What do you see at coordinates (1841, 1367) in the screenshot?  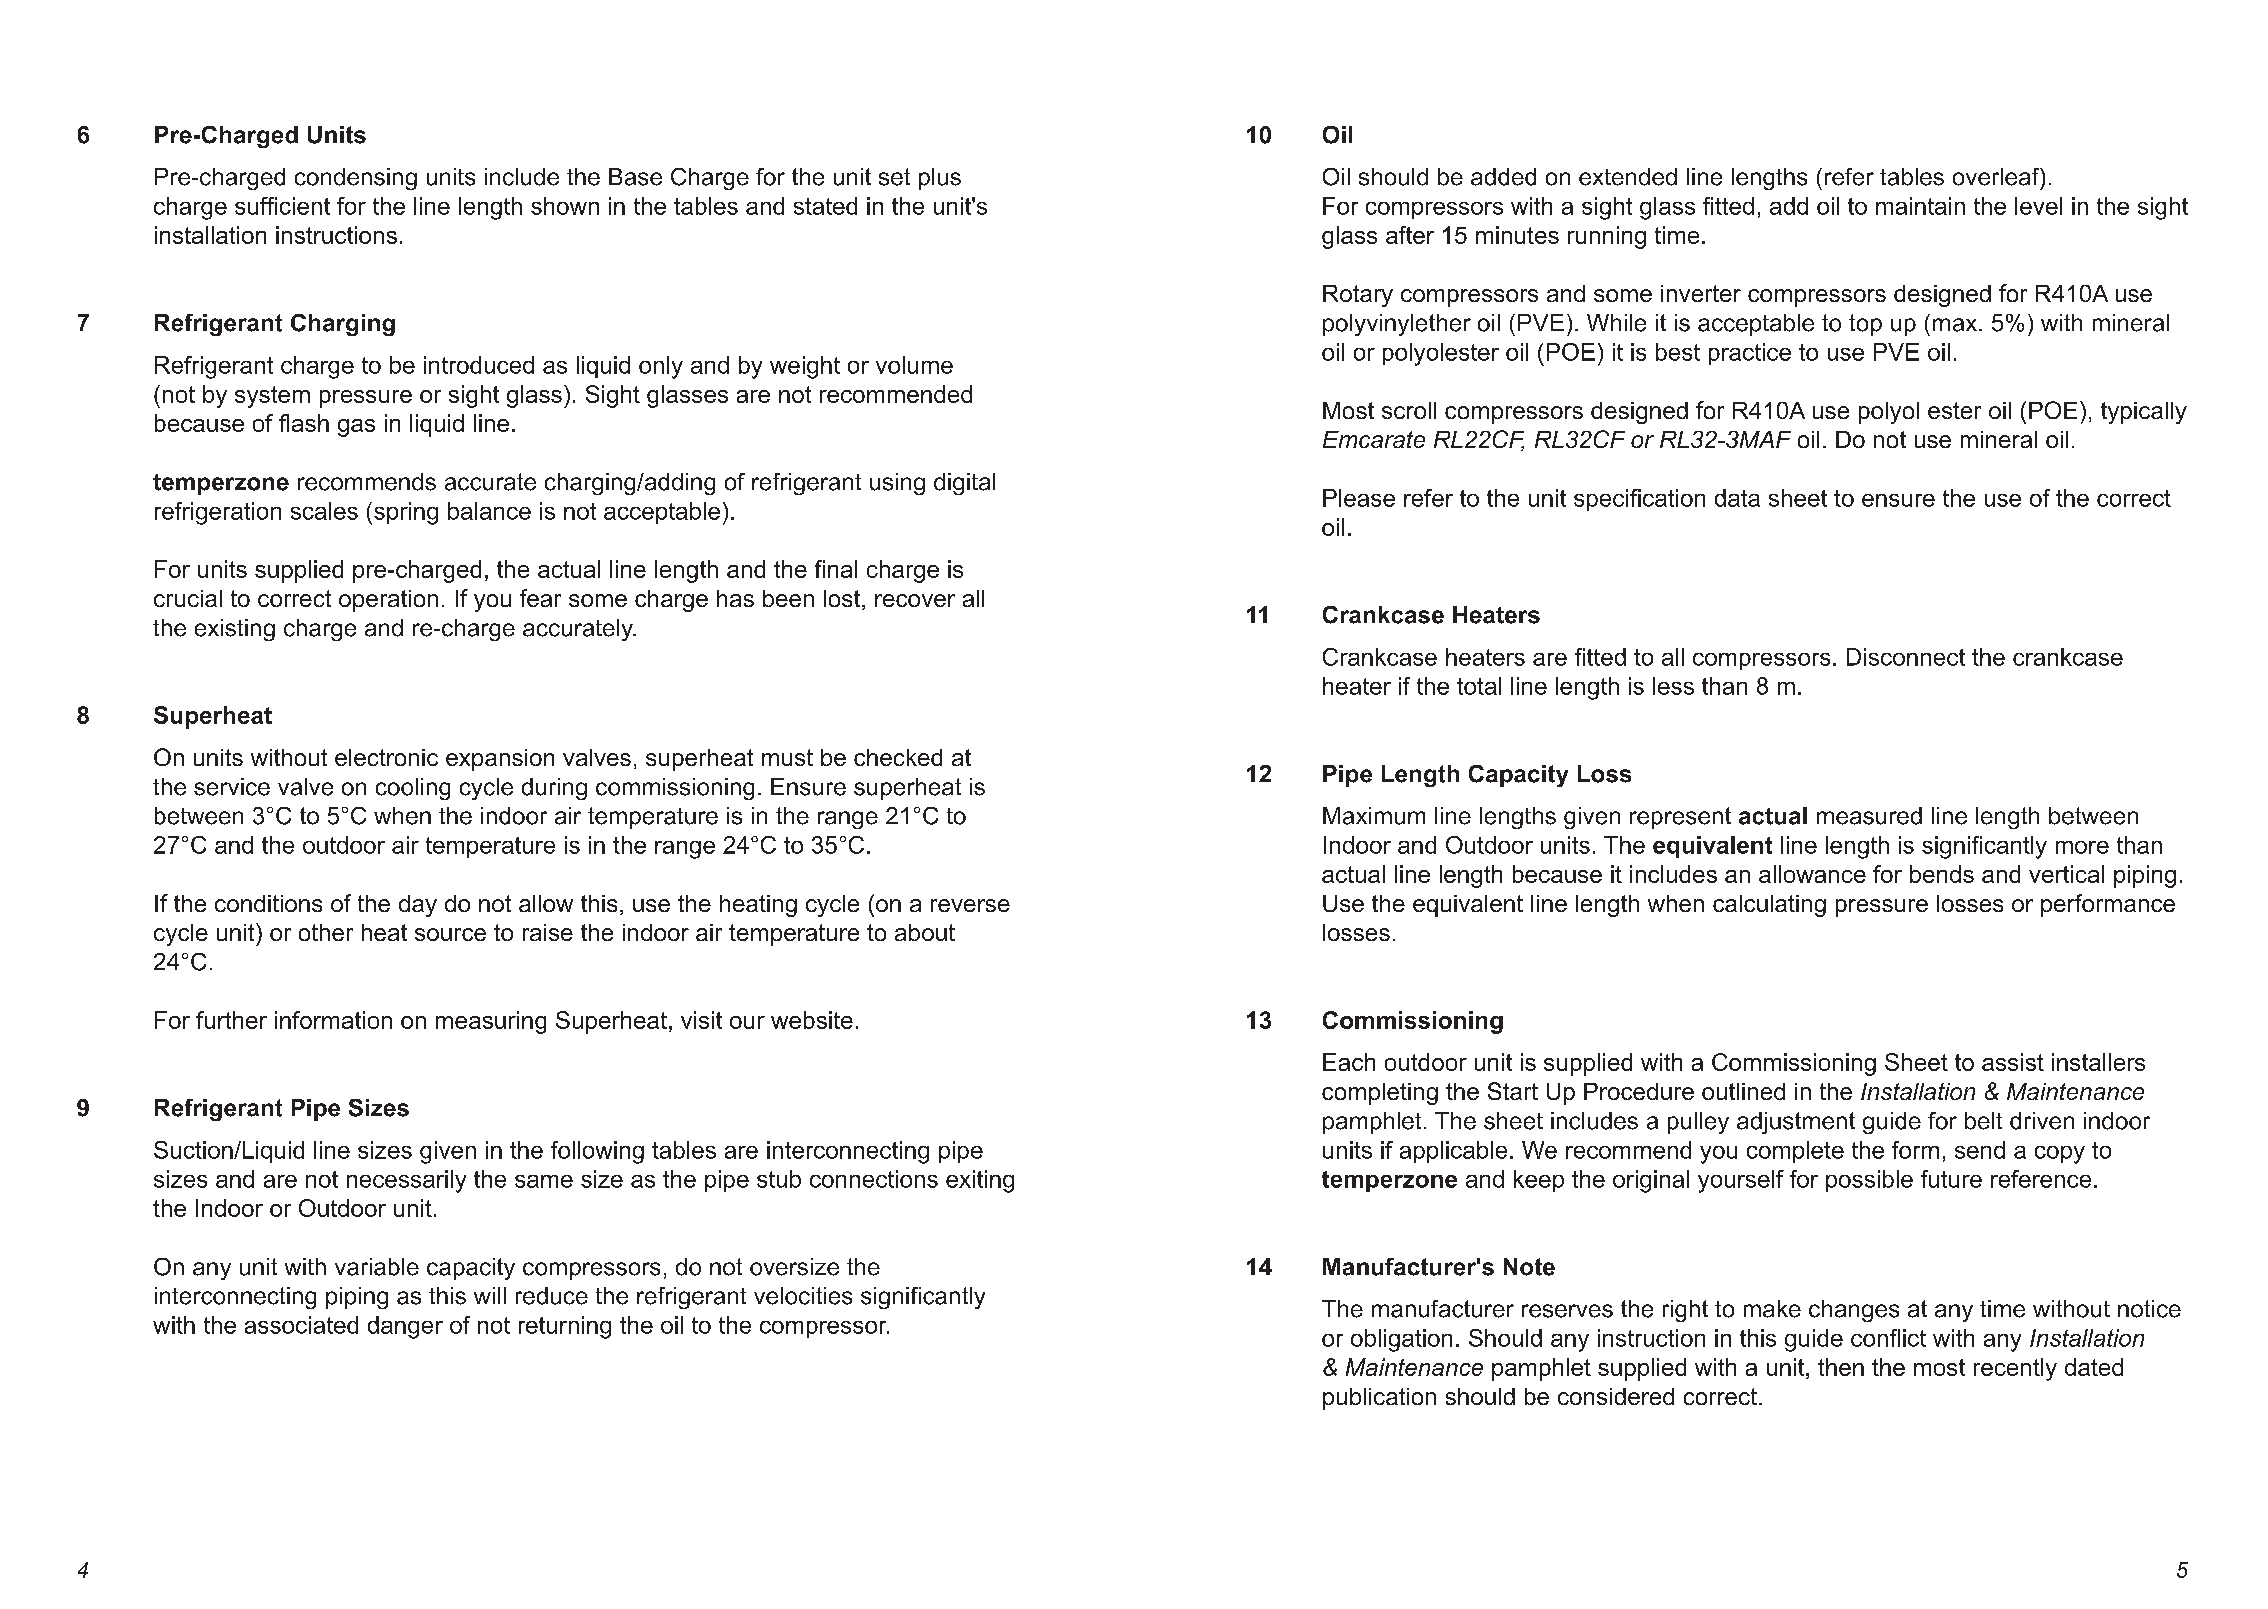 I see `then` at bounding box center [1841, 1367].
